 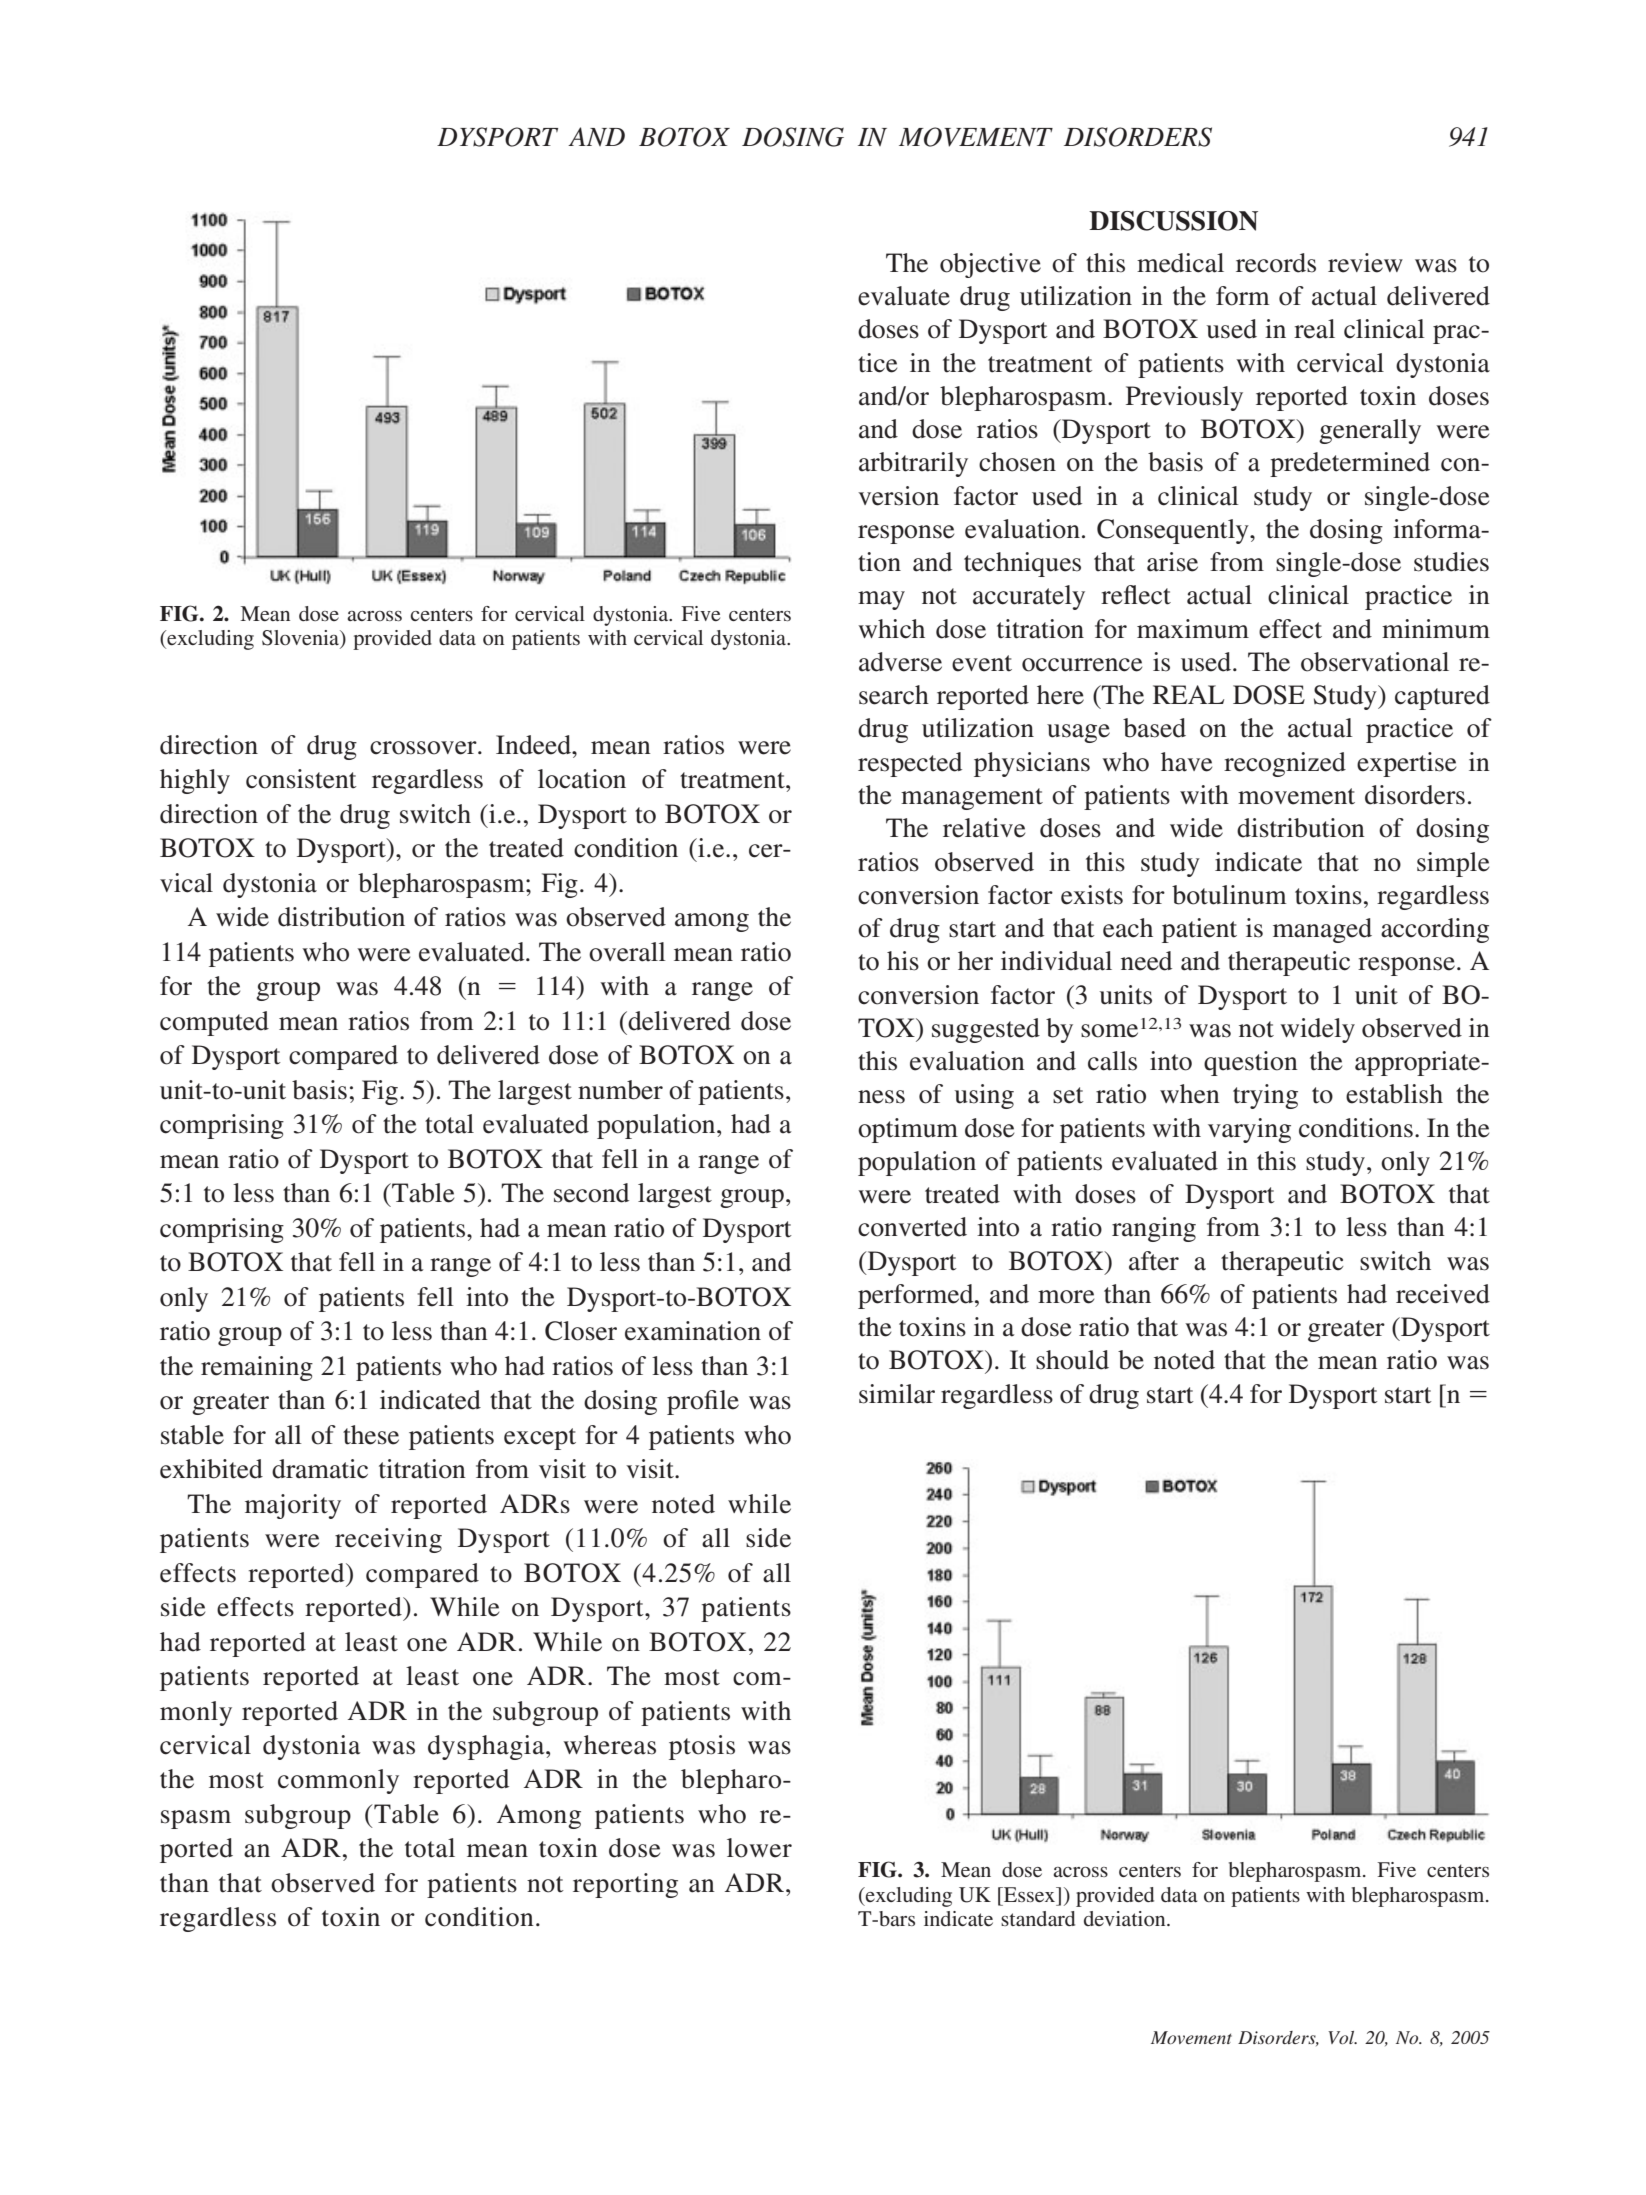 I want to click on computed, so click(x=214, y=1023).
